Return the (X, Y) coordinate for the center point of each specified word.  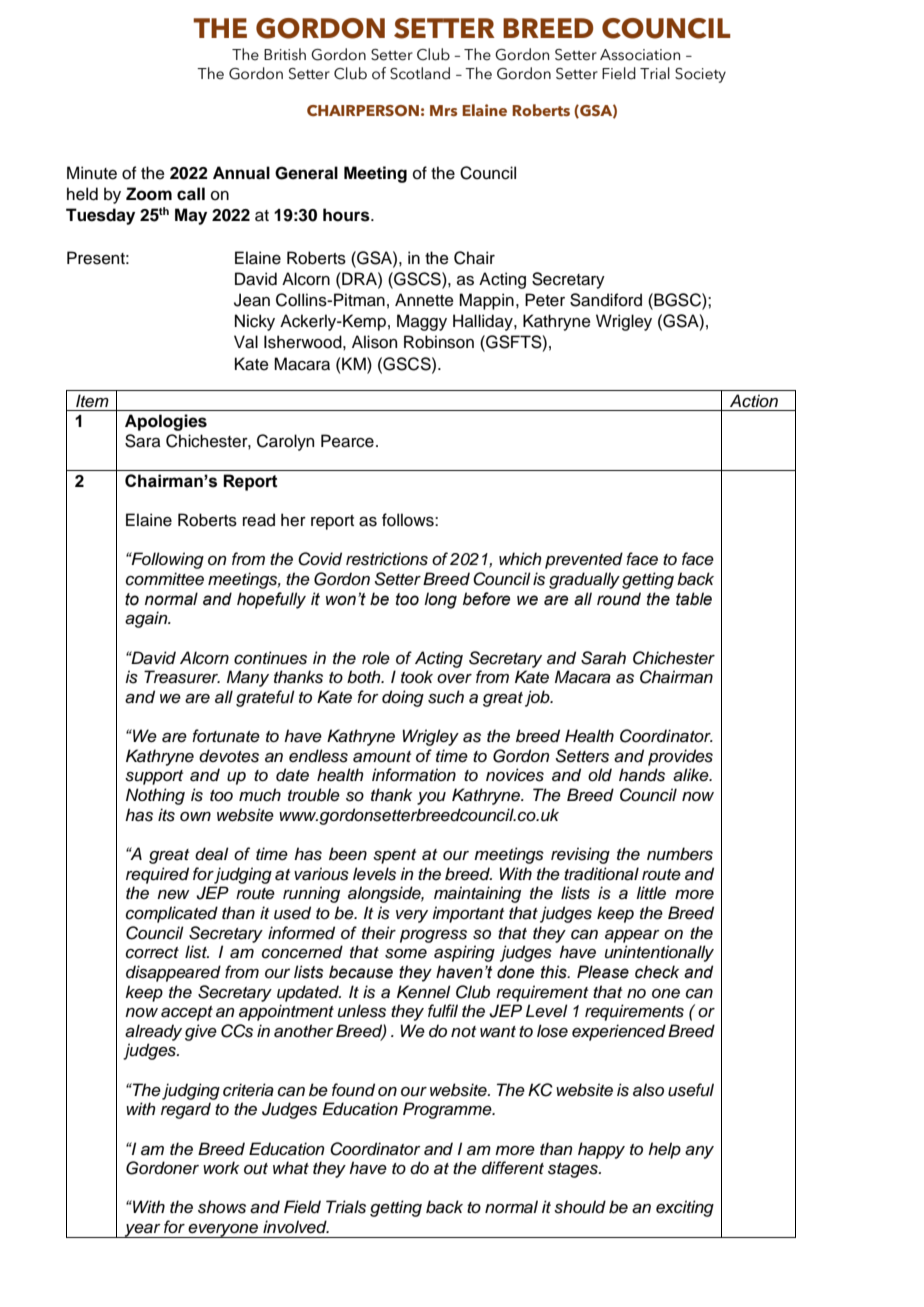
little (651, 892)
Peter (545, 300)
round (619, 599)
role (376, 658)
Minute (92, 173)
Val (246, 342)
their (379, 933)
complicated (172, 914)
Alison (374, 342)
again (147, 619)
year (143, 1231)
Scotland (420, 73)
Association (640, 55)
